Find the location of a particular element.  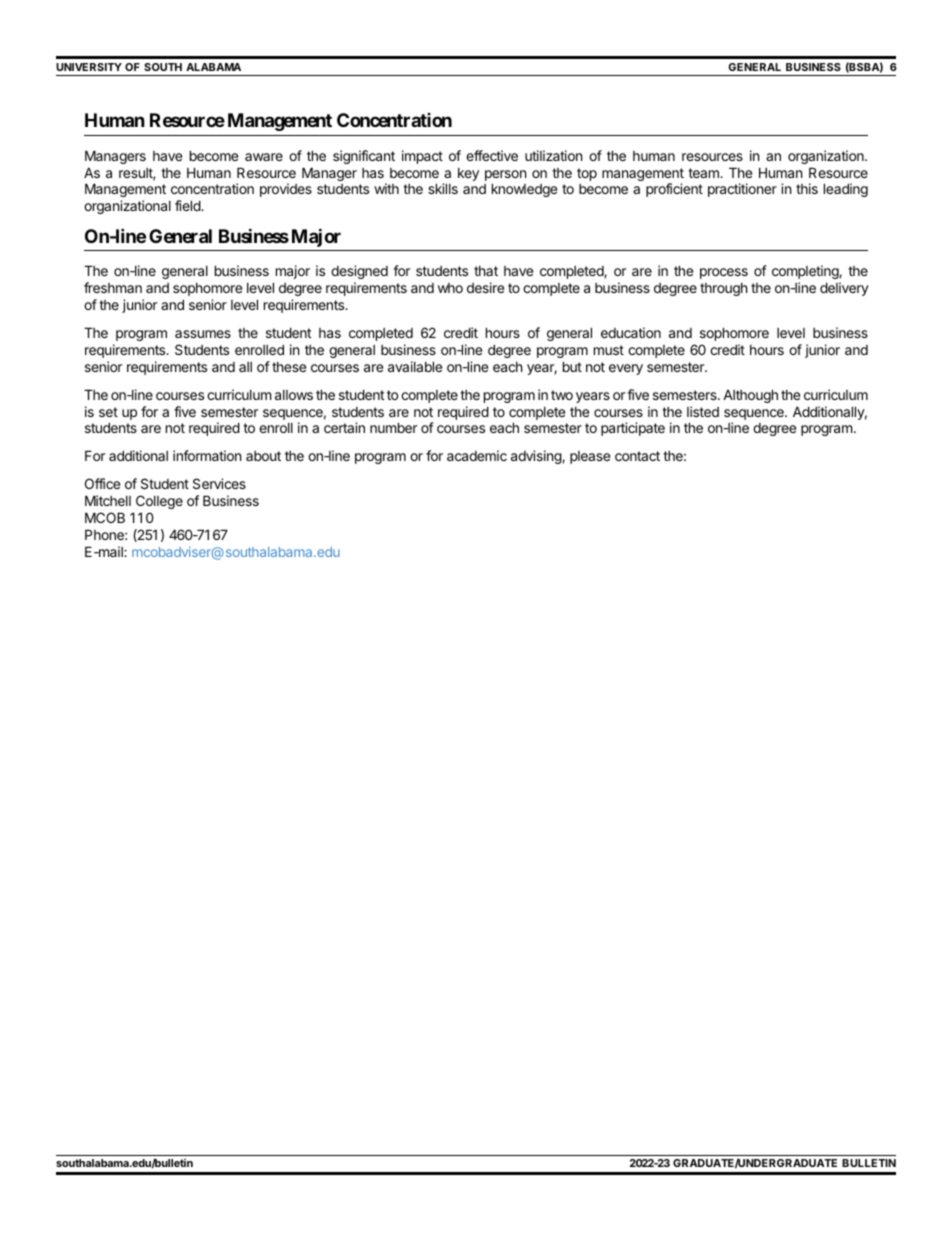

team is located at coordinates (704, 173).
